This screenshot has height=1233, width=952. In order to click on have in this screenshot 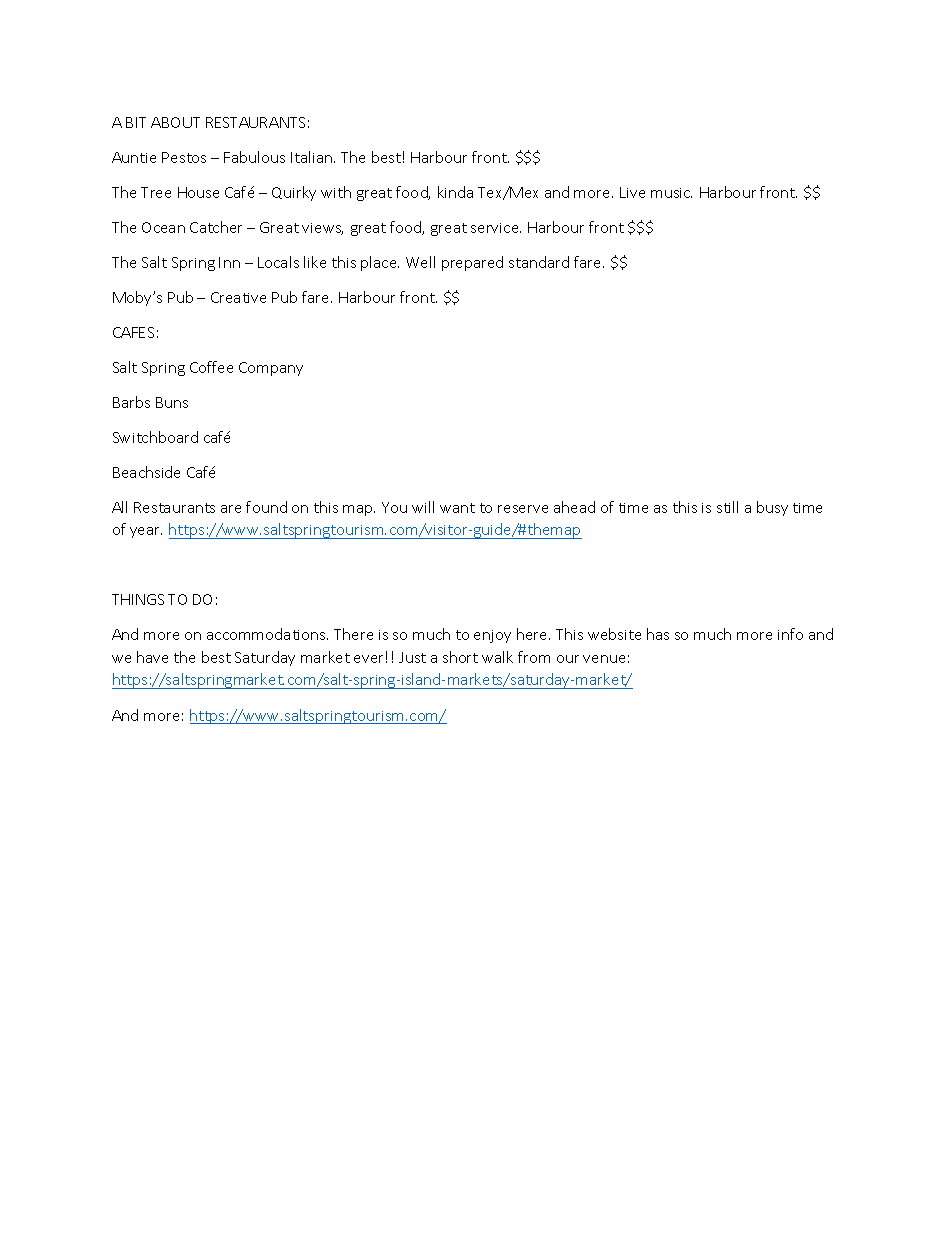, I will do `click(152, 657)`.
